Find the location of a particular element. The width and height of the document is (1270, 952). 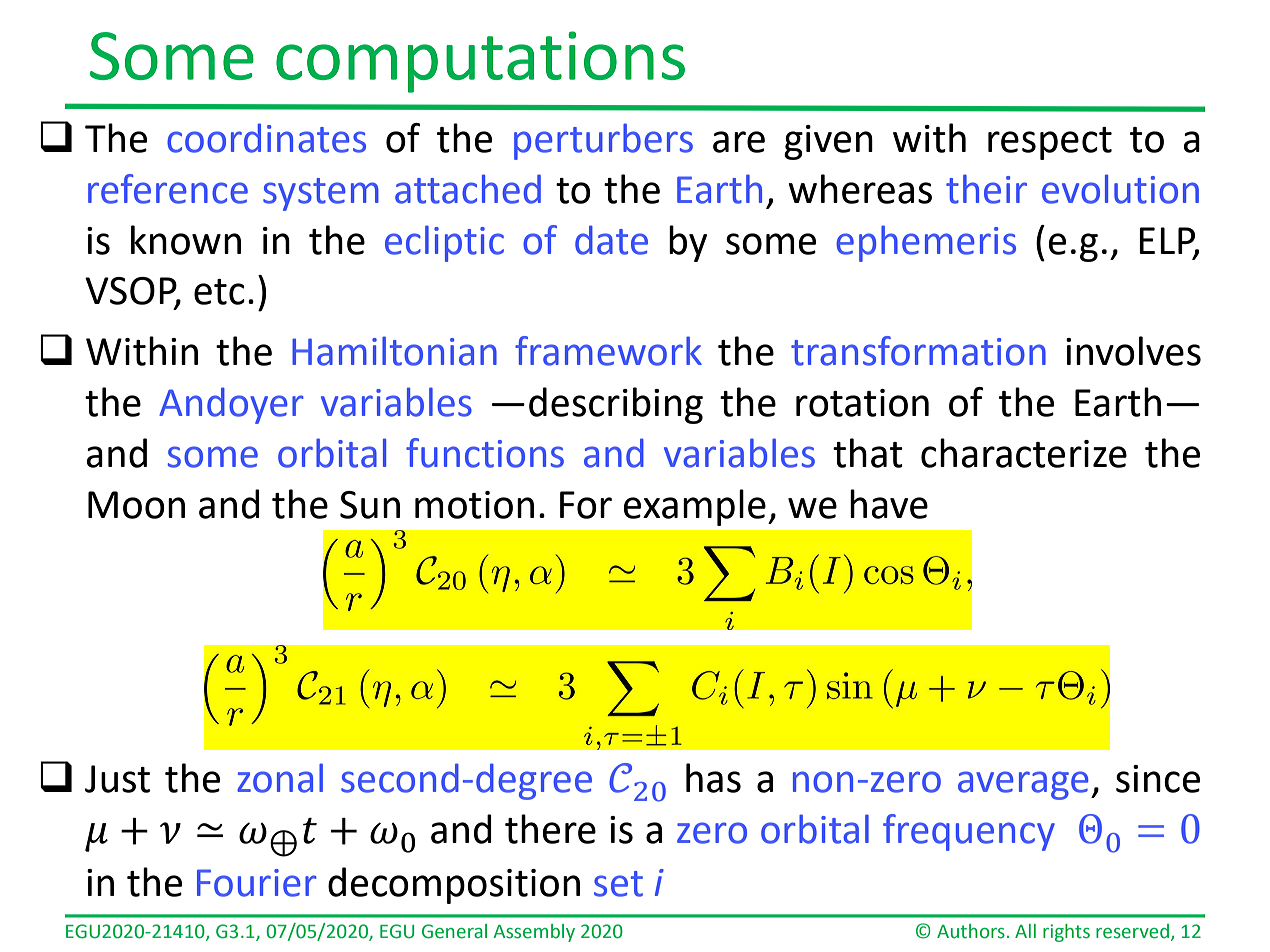

Fourier is located at coordinates (257, 883).
